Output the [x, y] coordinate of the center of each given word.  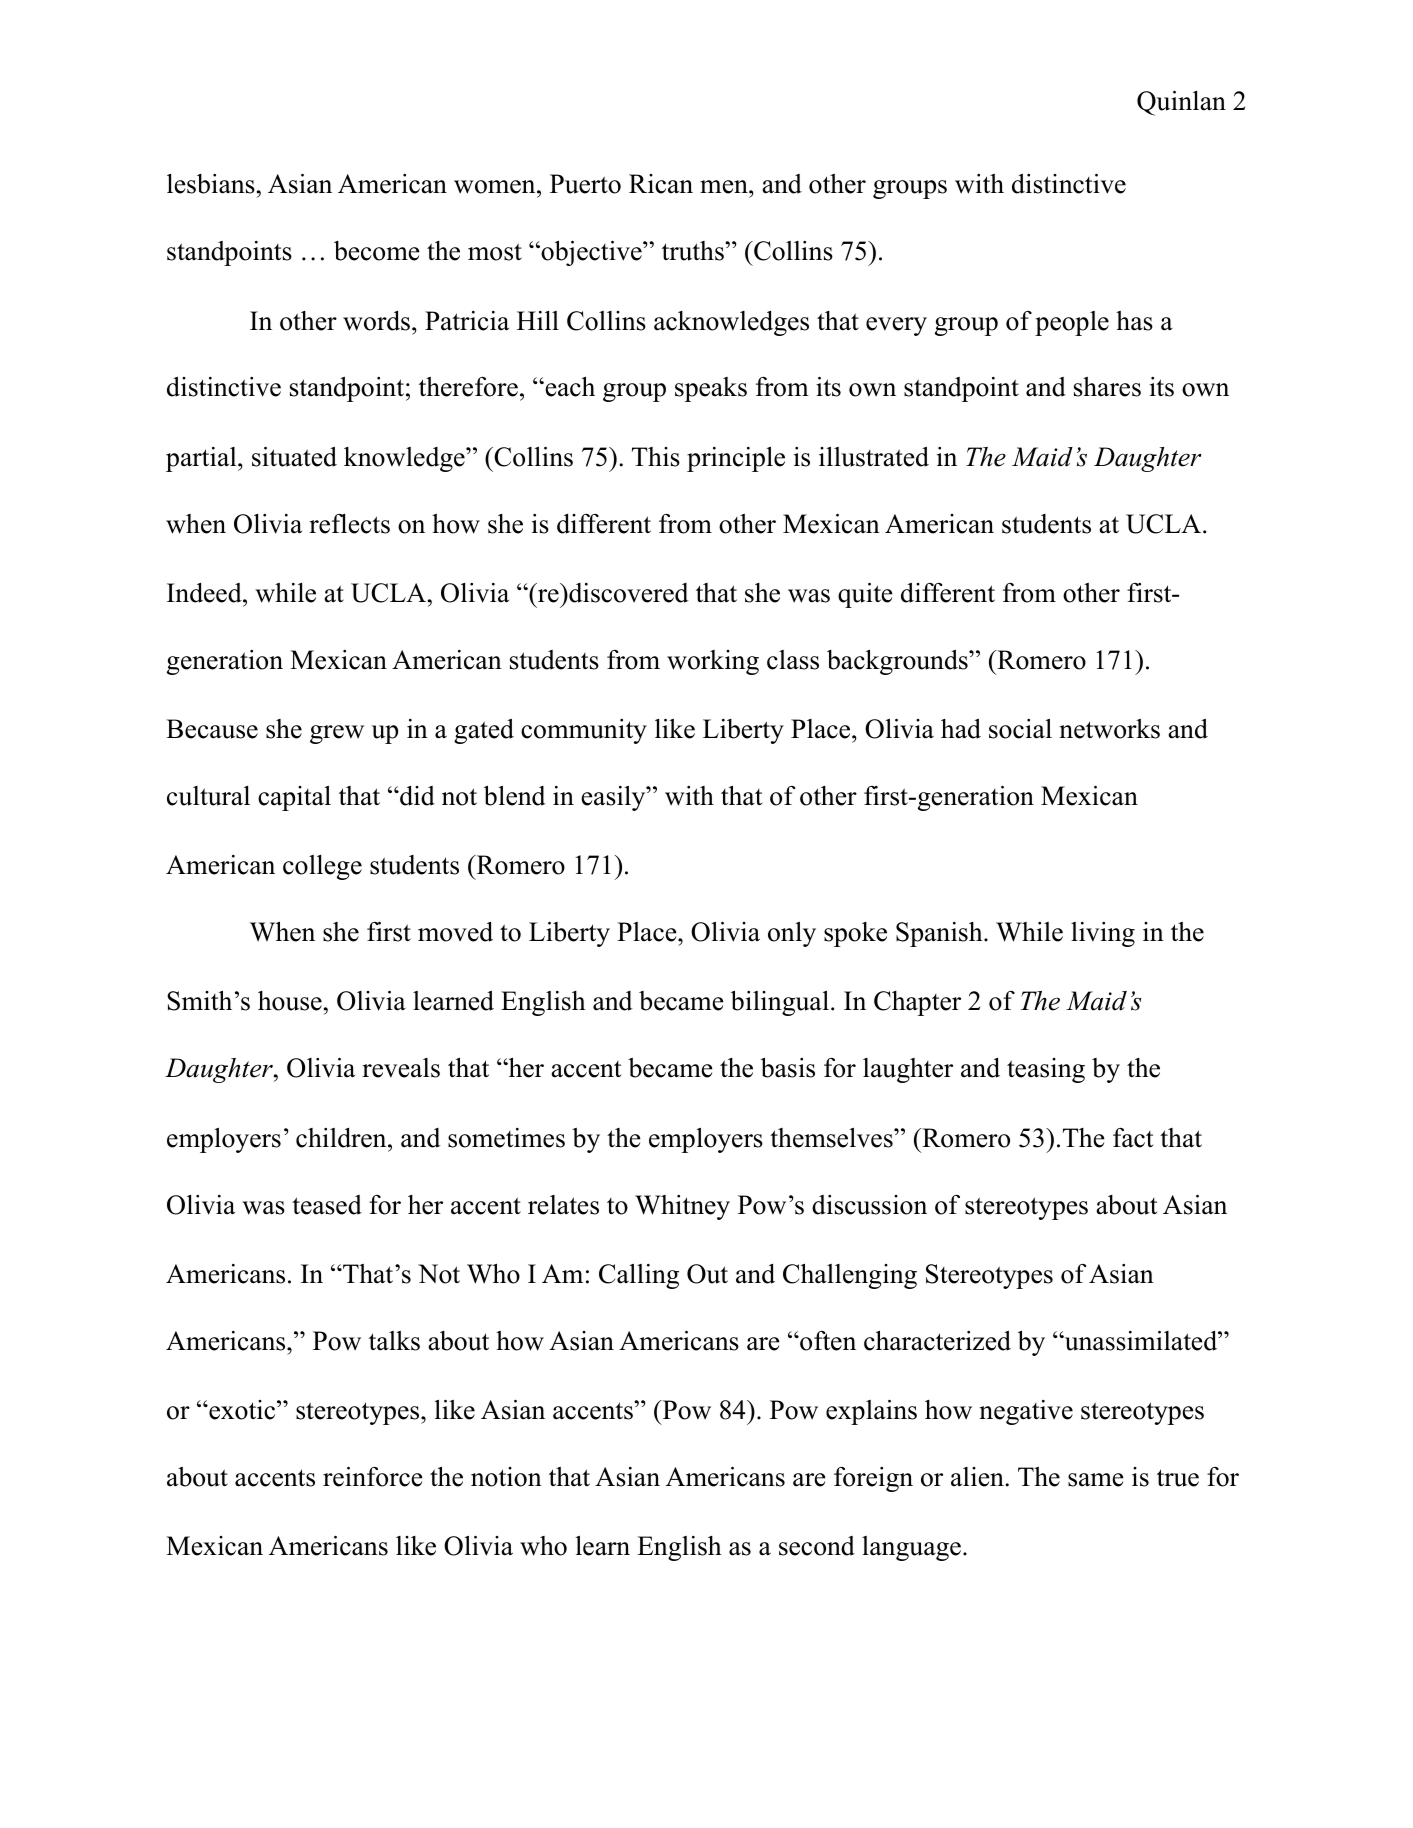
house [290, 1001]
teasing [1046, 1070]
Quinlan [1181, 103]
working [713, 662]
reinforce [373, 1477]
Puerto [585, 184]
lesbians [211, 184]
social [1020, 728]
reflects [349, 524]
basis [788, 1067]
